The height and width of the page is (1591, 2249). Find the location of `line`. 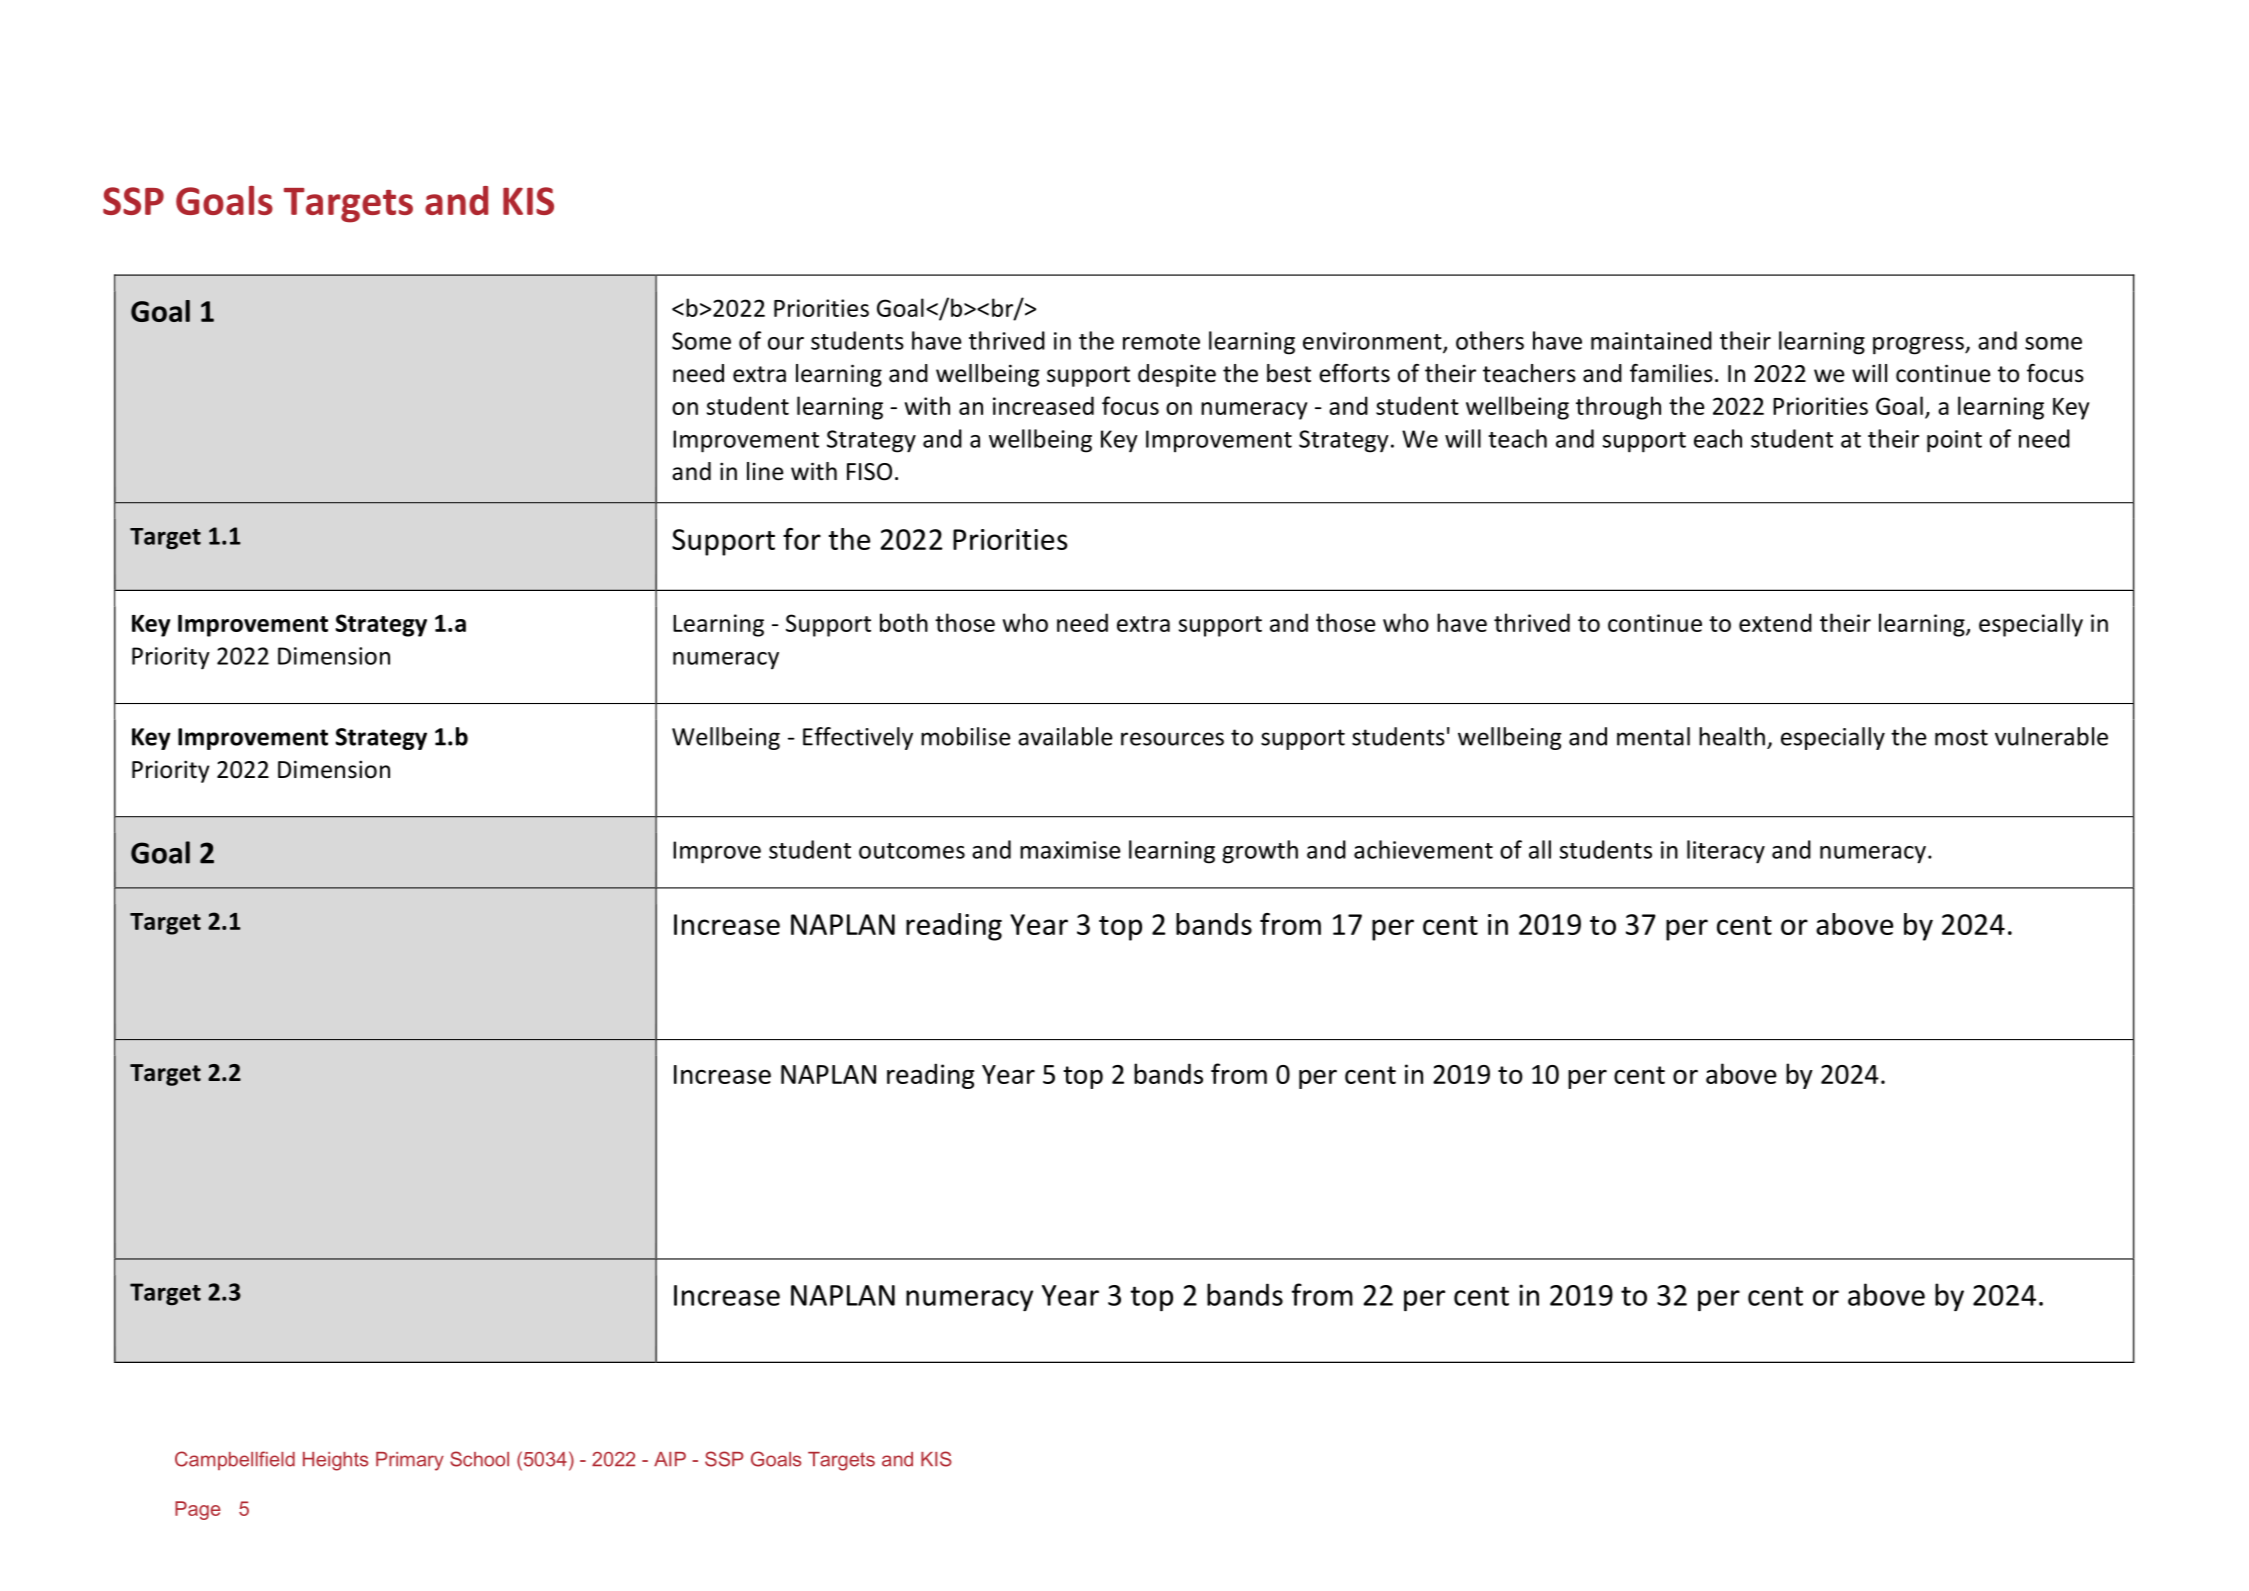

line is located at coordinates (765, 471).
